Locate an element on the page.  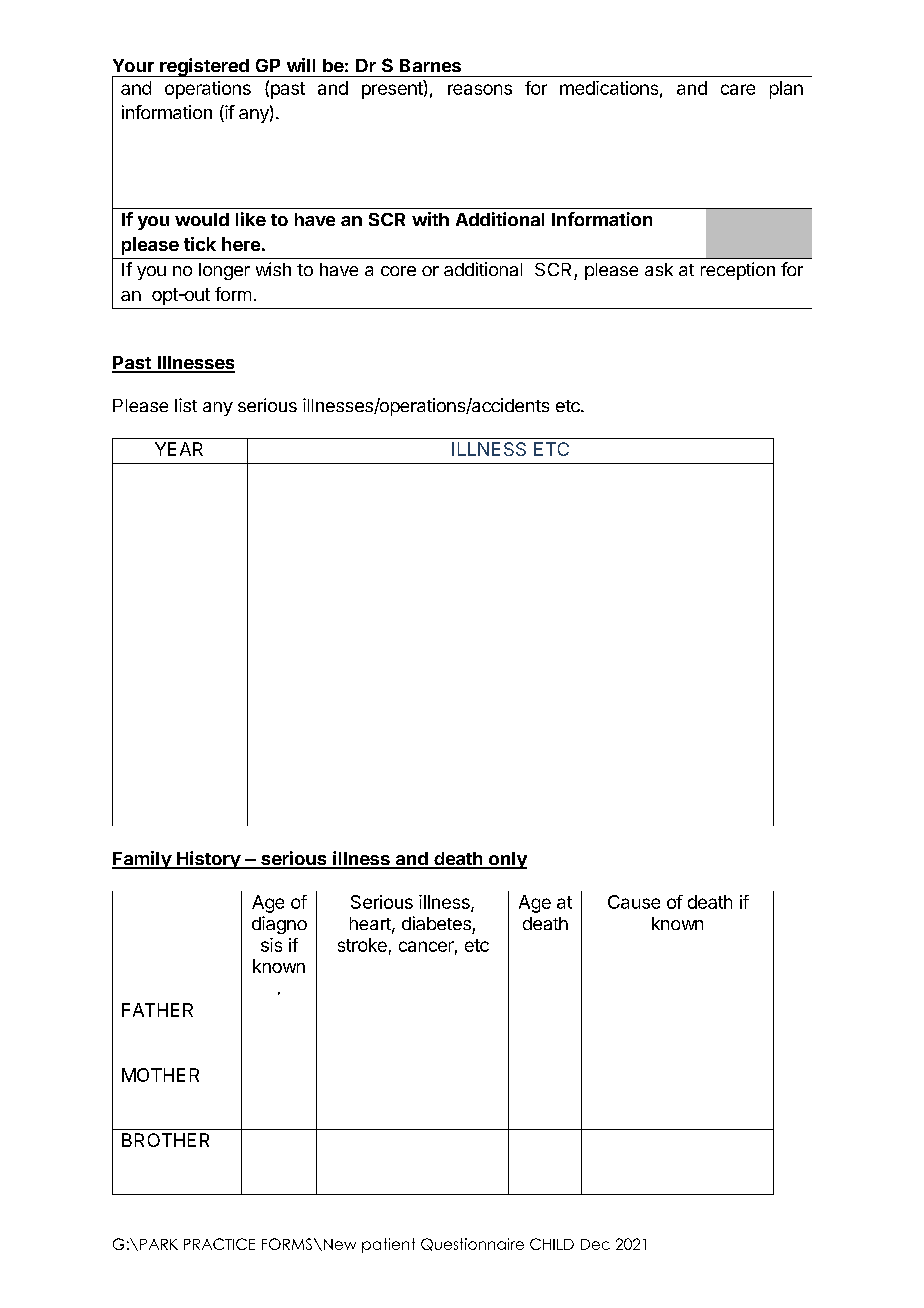
core is located at coordinates (398, 271).
